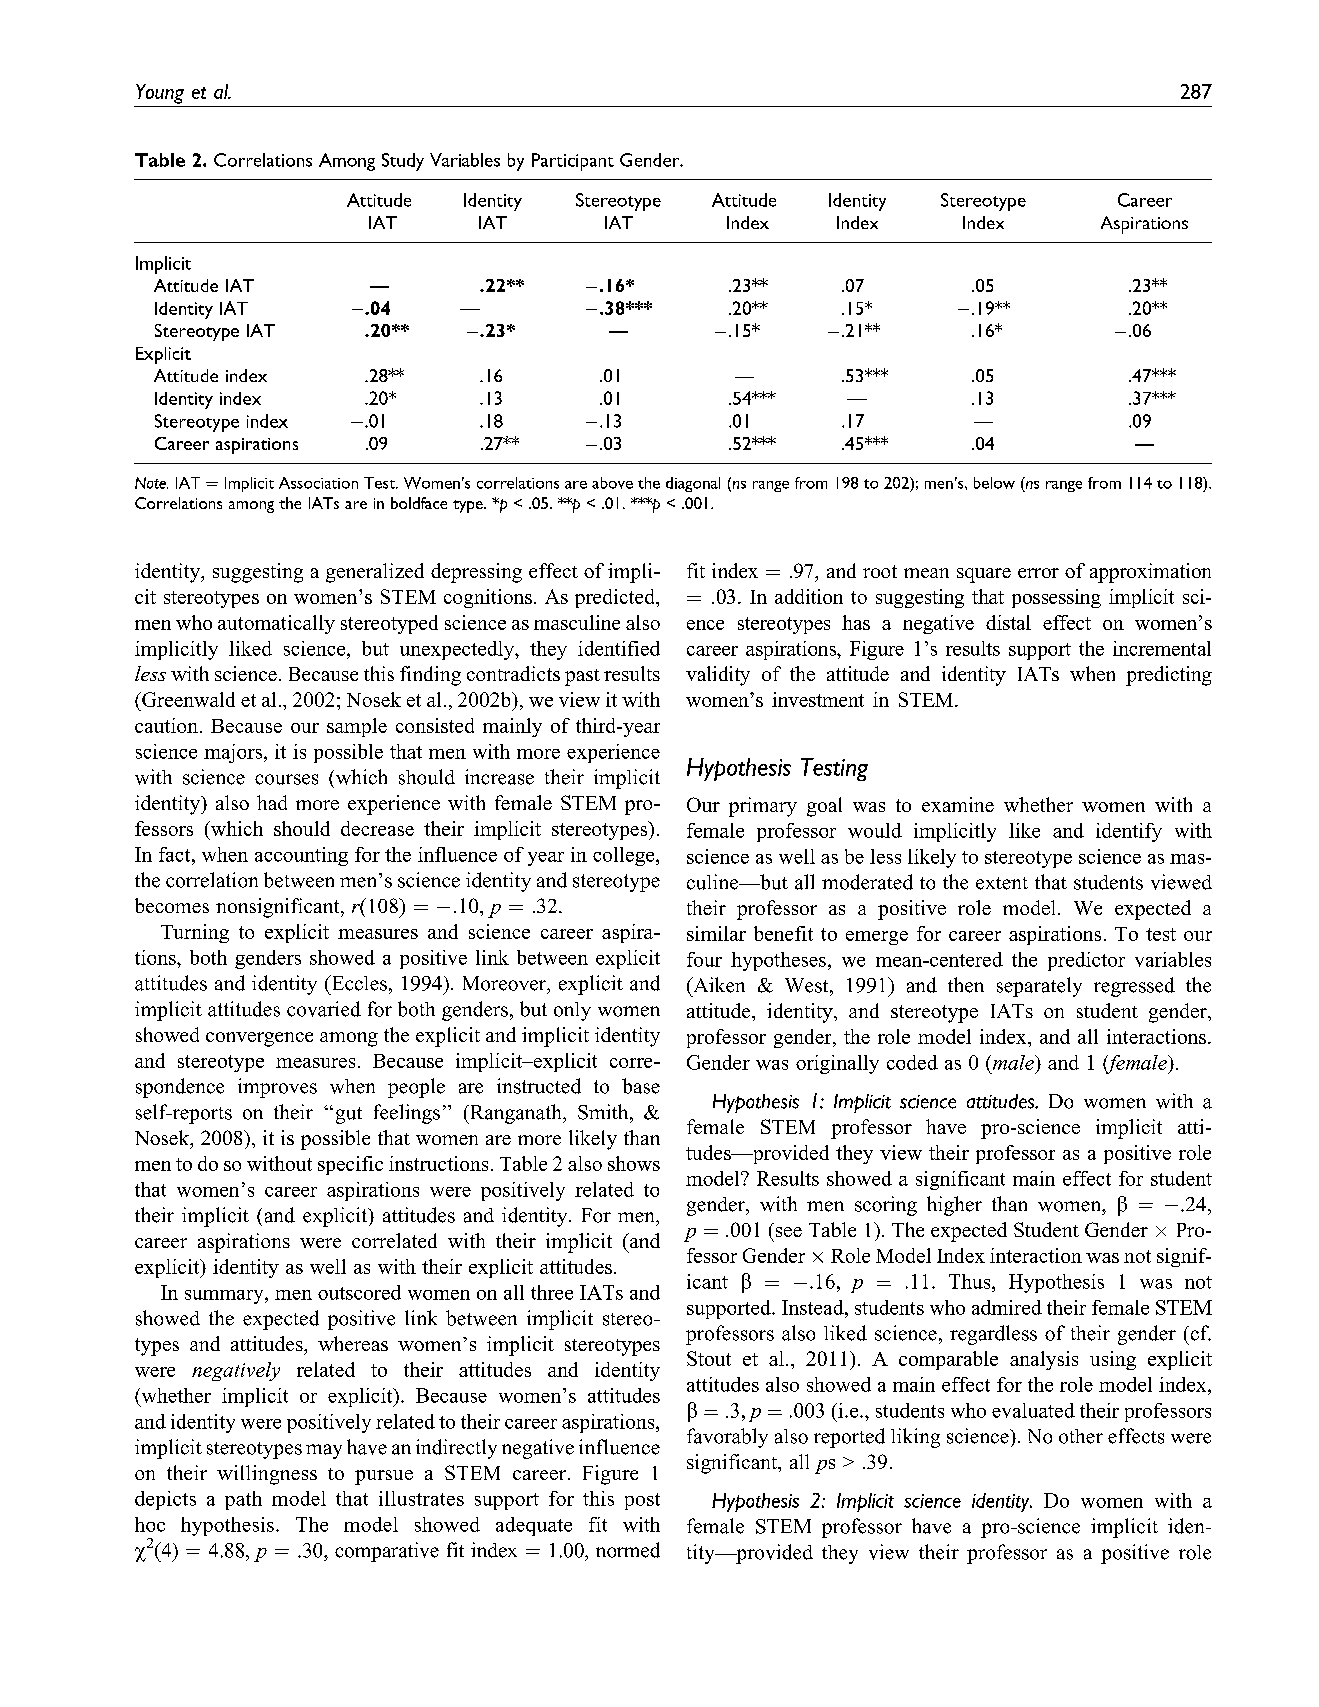 The image size is (1319, 1707). Describe the element at coordinates (642, 1501) in the page. I see `post` at that location.
